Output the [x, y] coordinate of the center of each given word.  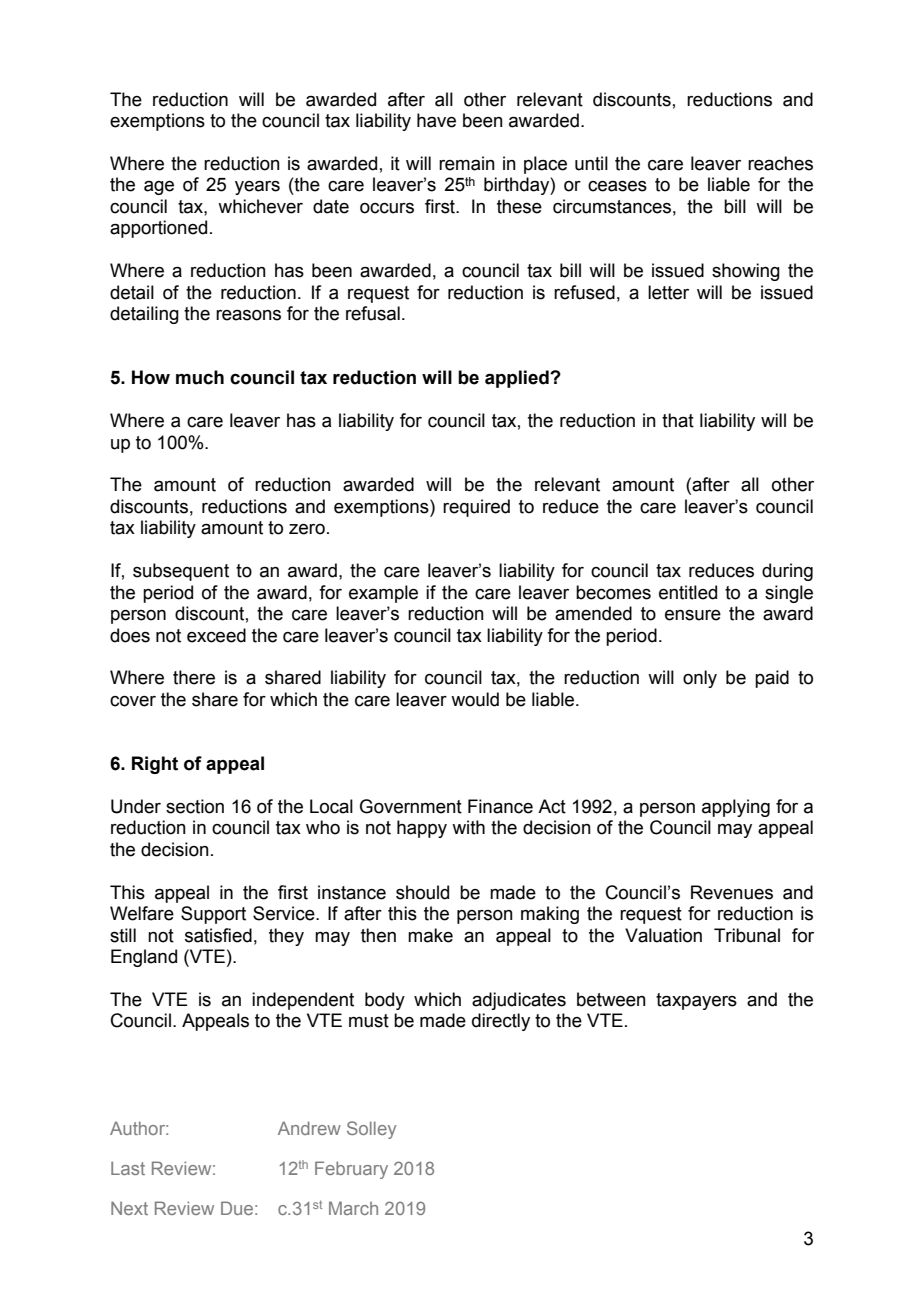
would [475, 699]
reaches [780, 163]
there [194, 677]
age [159, 188]
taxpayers [696, 1001]
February [351, 1170]
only [700, 679]
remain [467, 163]
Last [128, 1168]
